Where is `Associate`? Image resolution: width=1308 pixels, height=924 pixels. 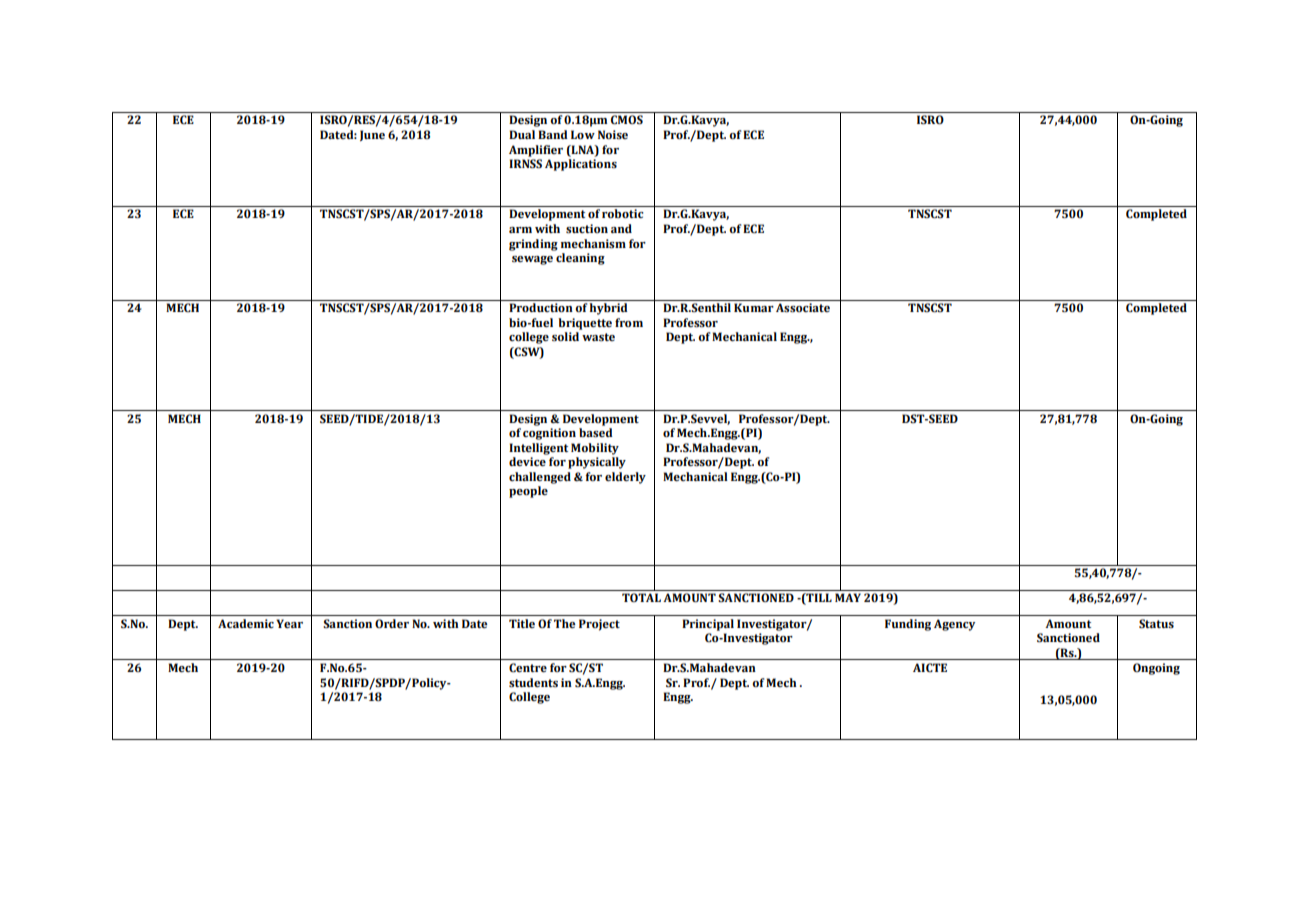 Associate is located at coordinates (803, 308).
